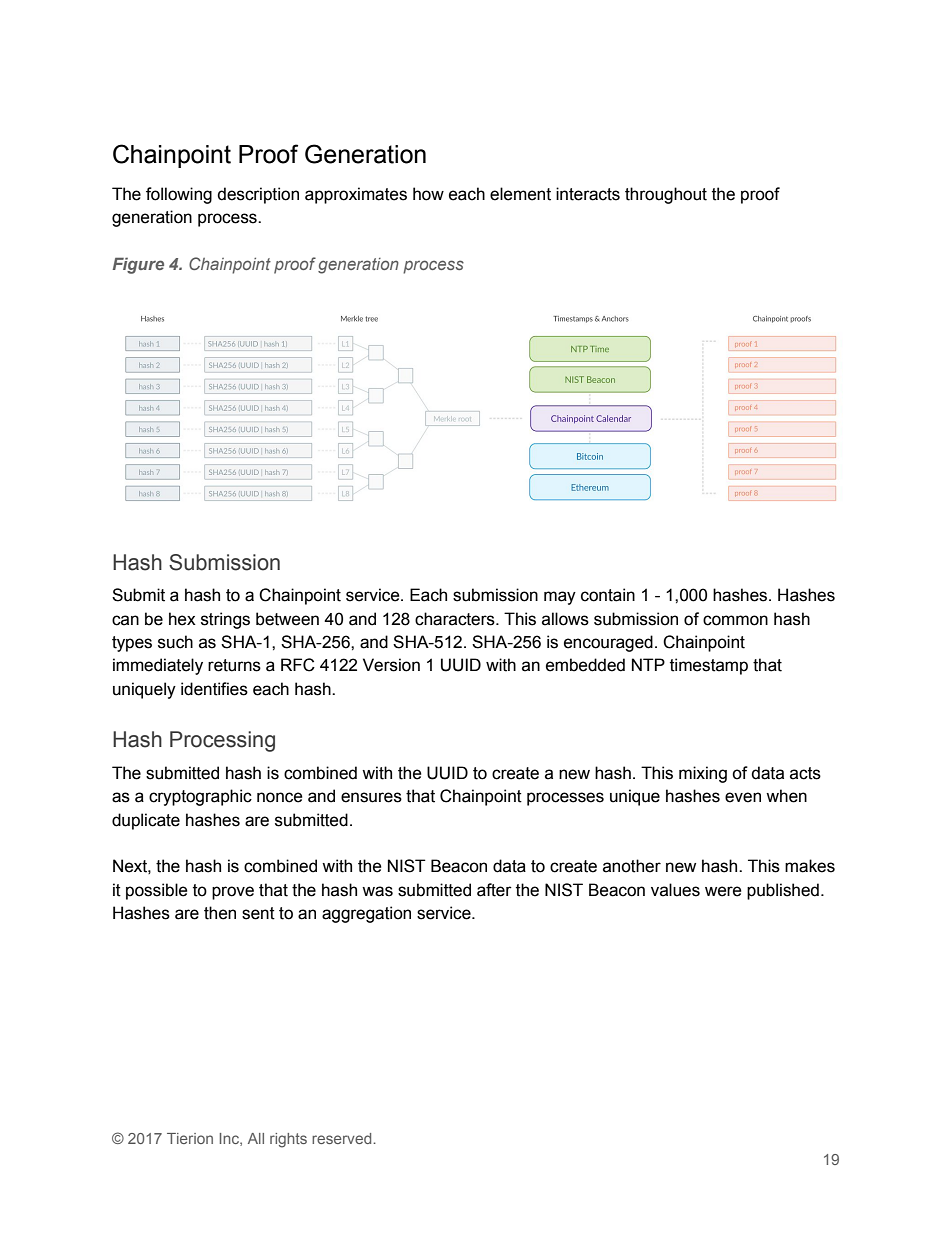 The width and height of the screenshot is (952, 1233). What do you see at coordinates (179, 195) in the screenshot?
I see `following` at bounding box center [179, 195].
